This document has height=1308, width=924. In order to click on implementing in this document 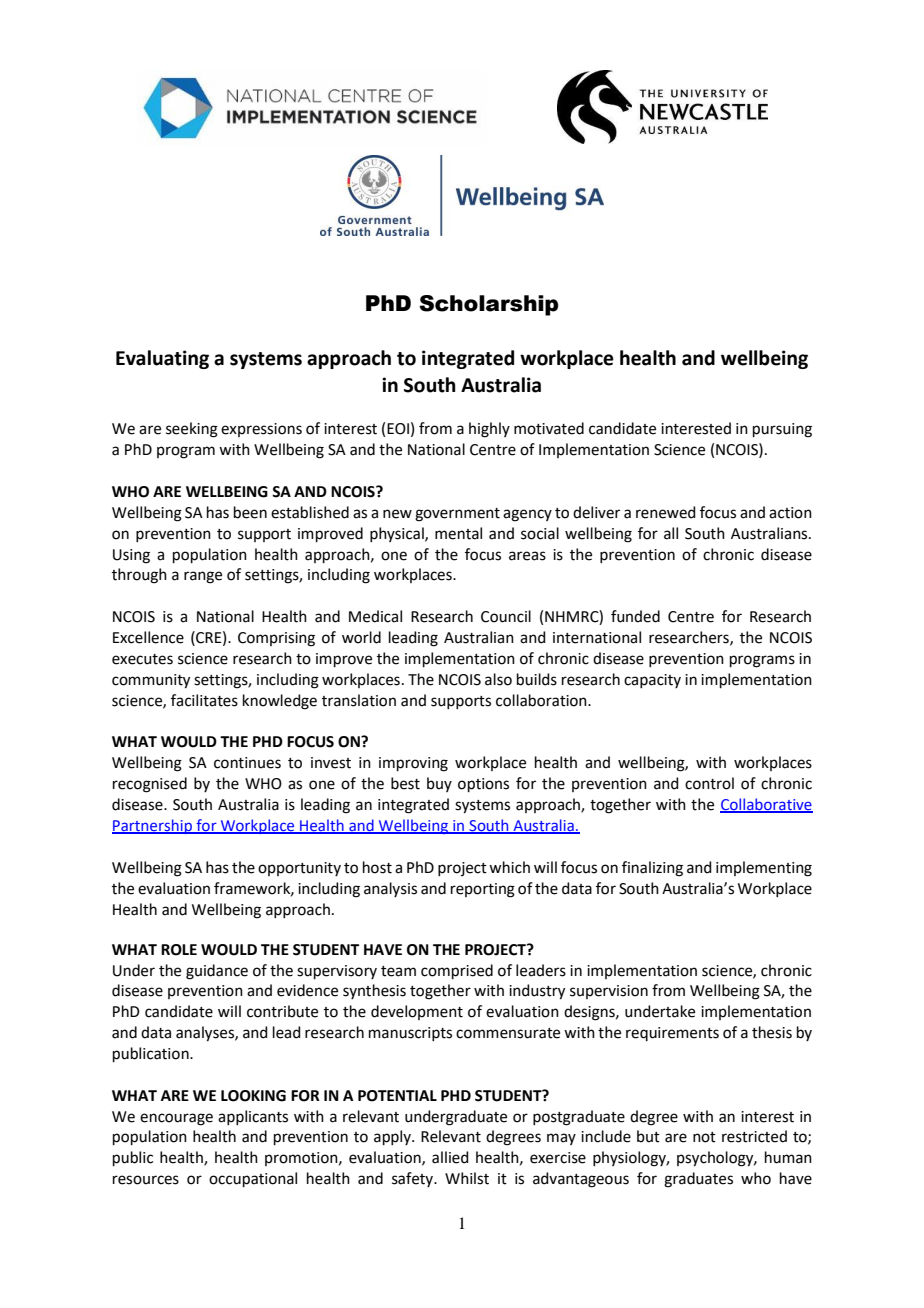, I will do `click(764, 869)`.
